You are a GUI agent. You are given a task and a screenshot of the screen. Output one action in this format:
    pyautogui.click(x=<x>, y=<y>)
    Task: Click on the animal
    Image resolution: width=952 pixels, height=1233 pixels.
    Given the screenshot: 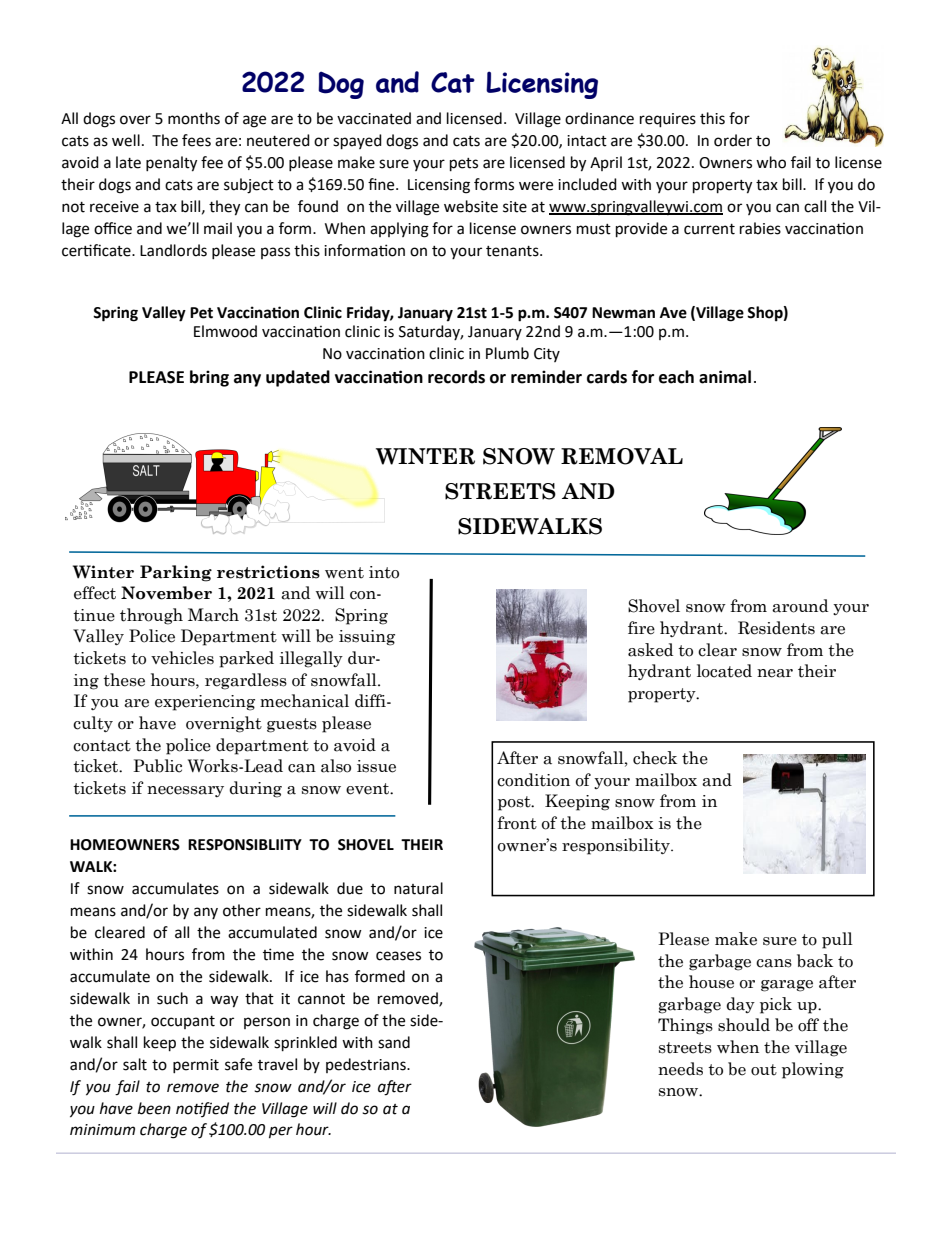 What is the action you would take?
    pyautogui.click(x=725, y=377)
